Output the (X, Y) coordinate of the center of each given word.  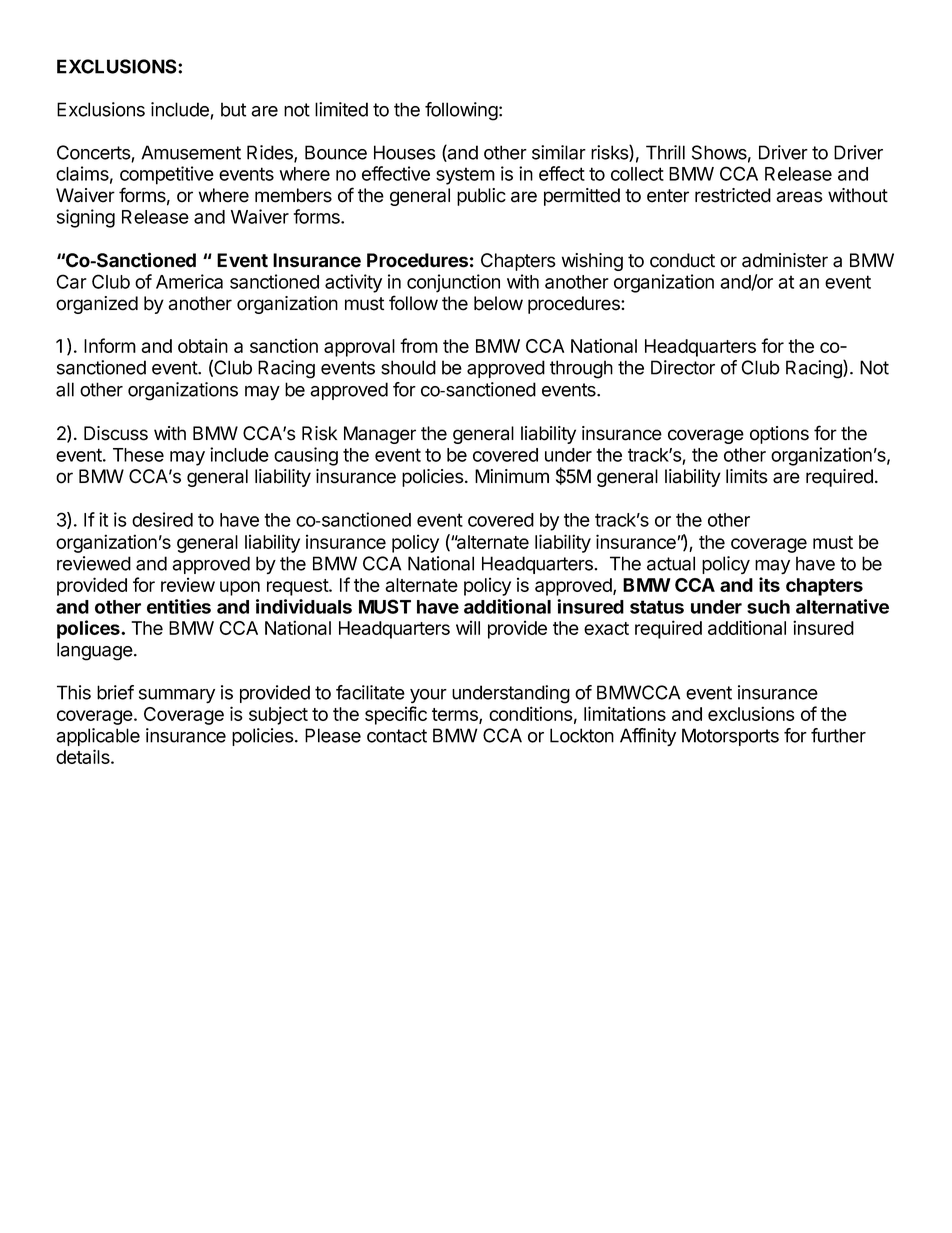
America (189, 281)
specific (396, 715)
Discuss (116, 433)
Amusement (191, 152)
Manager (380, 435)
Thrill (665, 152)
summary (177, 696)
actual (671, 563)
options (779, 435)
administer (785, 260)
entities (179, 606)
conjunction (453, 283)
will (468, 627)
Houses (405, 152)
